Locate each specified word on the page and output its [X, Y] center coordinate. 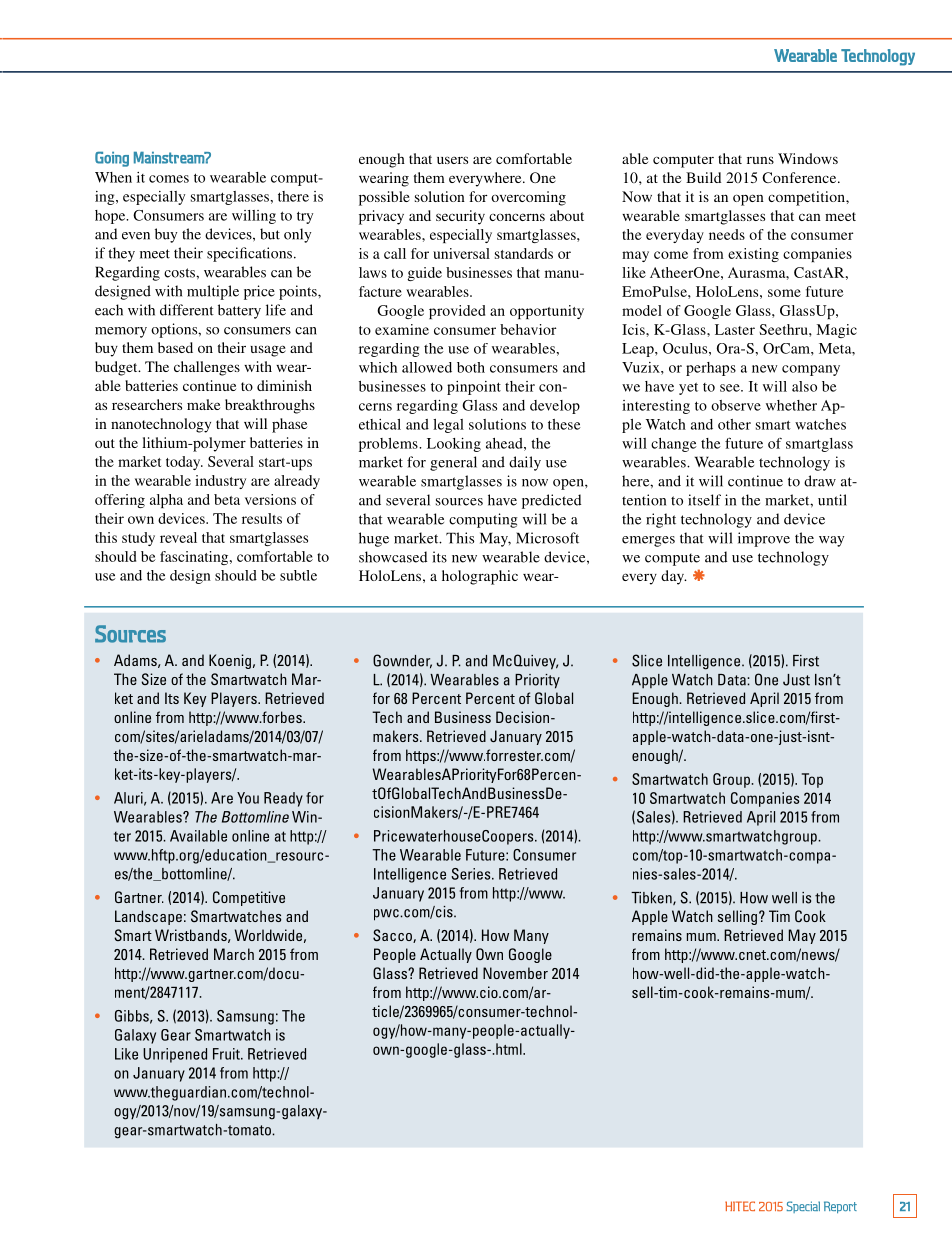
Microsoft [547, 538]
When [113, 177]
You [248, 798]
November [515, 973]
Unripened [175, 1055]
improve [764, 539]
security [460, 217]
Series [472, 874]
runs [760, 160]
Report [840, 1207]
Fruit [227, 1054]
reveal [178, 537]
